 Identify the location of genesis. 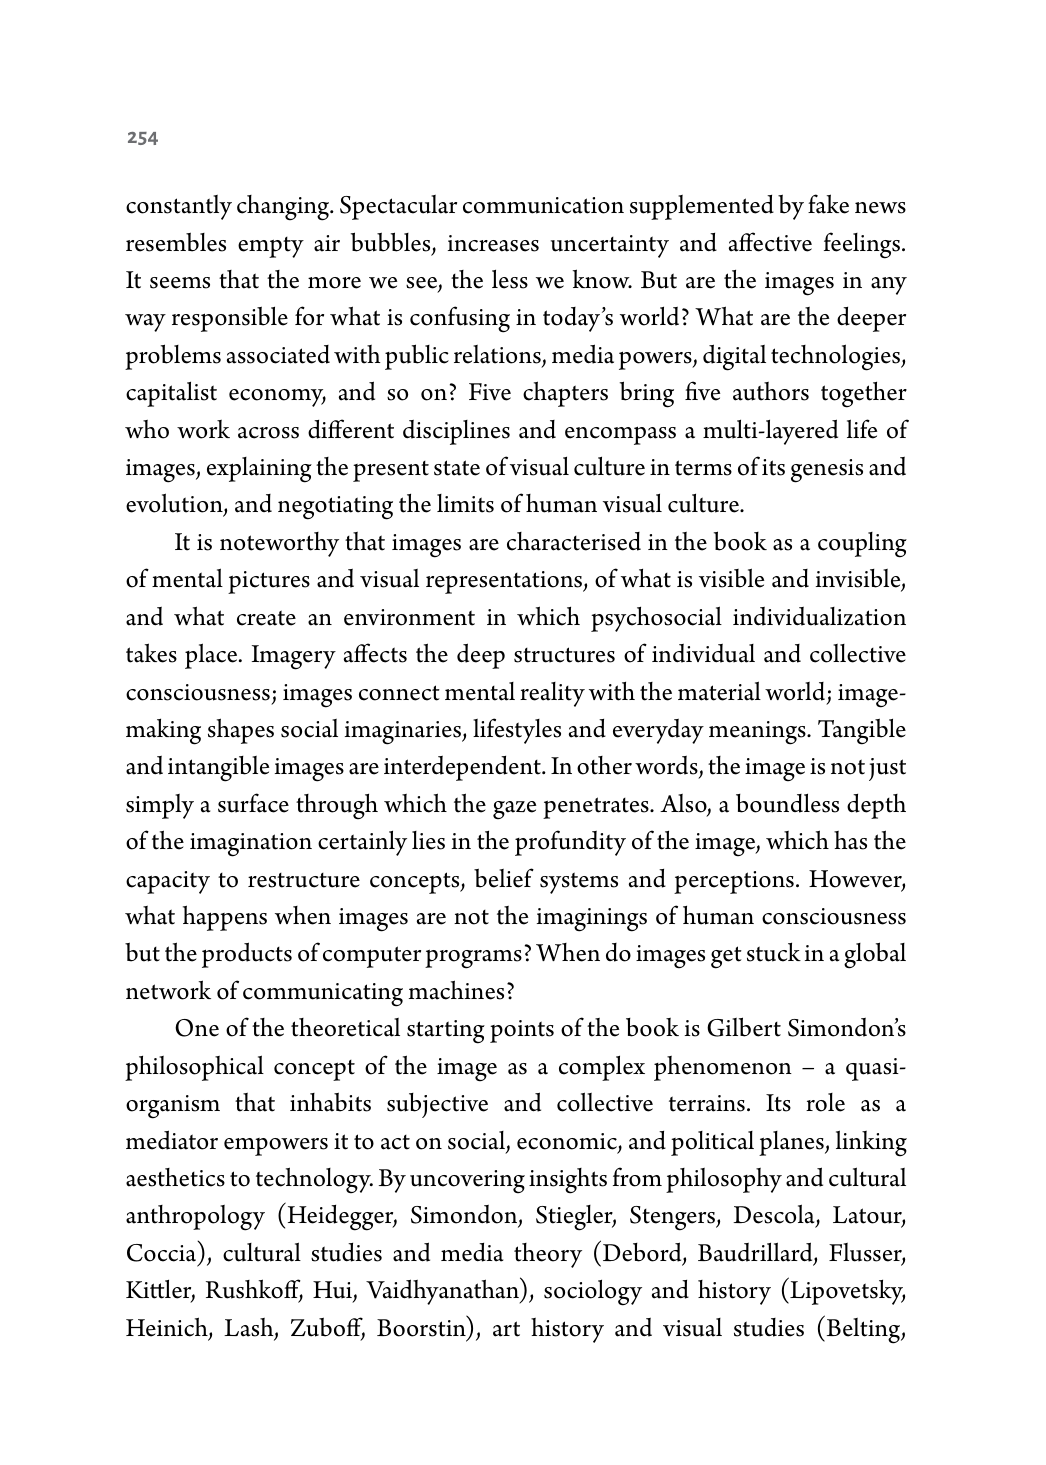
(827, 471).
